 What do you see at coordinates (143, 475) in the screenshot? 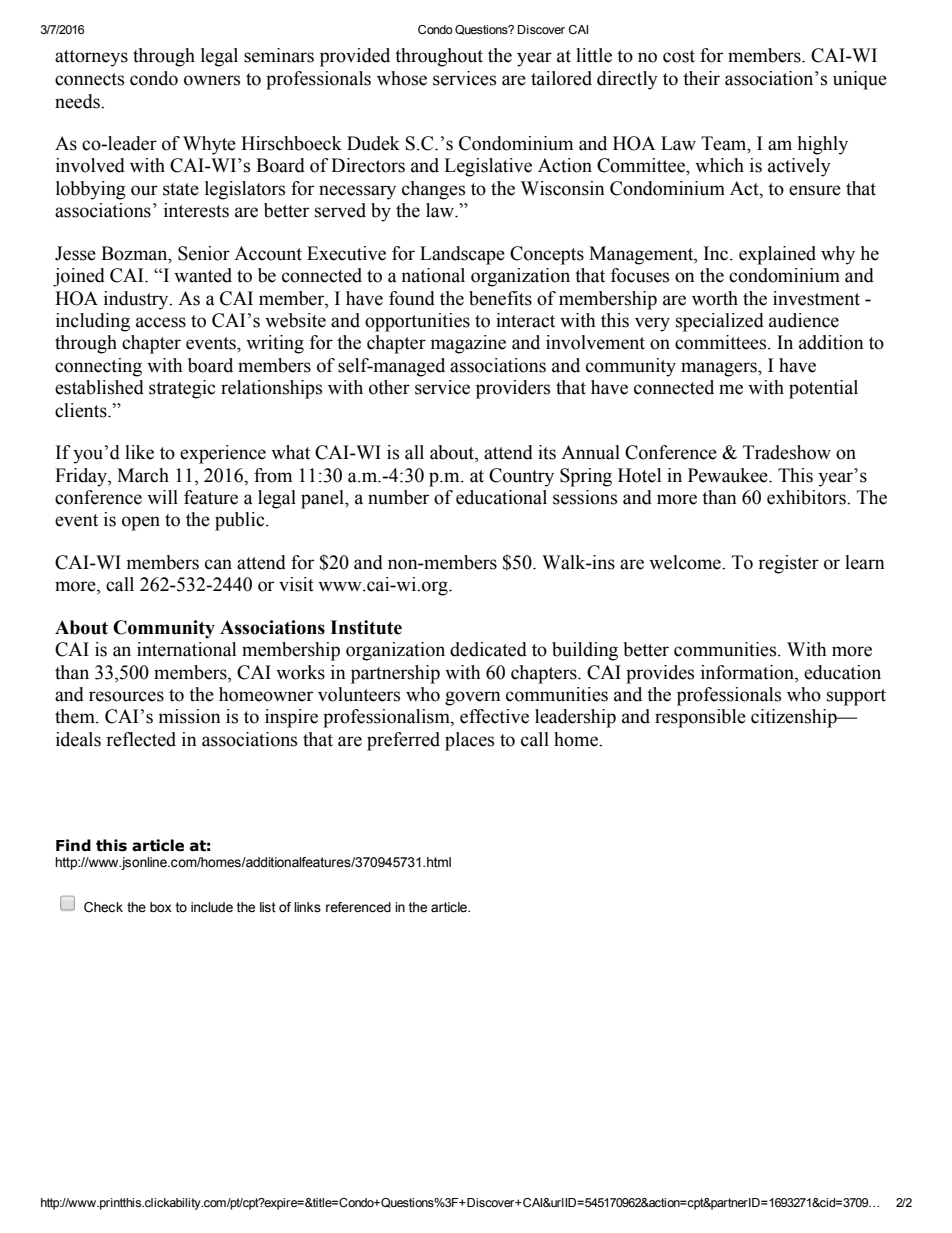
I see `March` at bounding box center [143, 475].
